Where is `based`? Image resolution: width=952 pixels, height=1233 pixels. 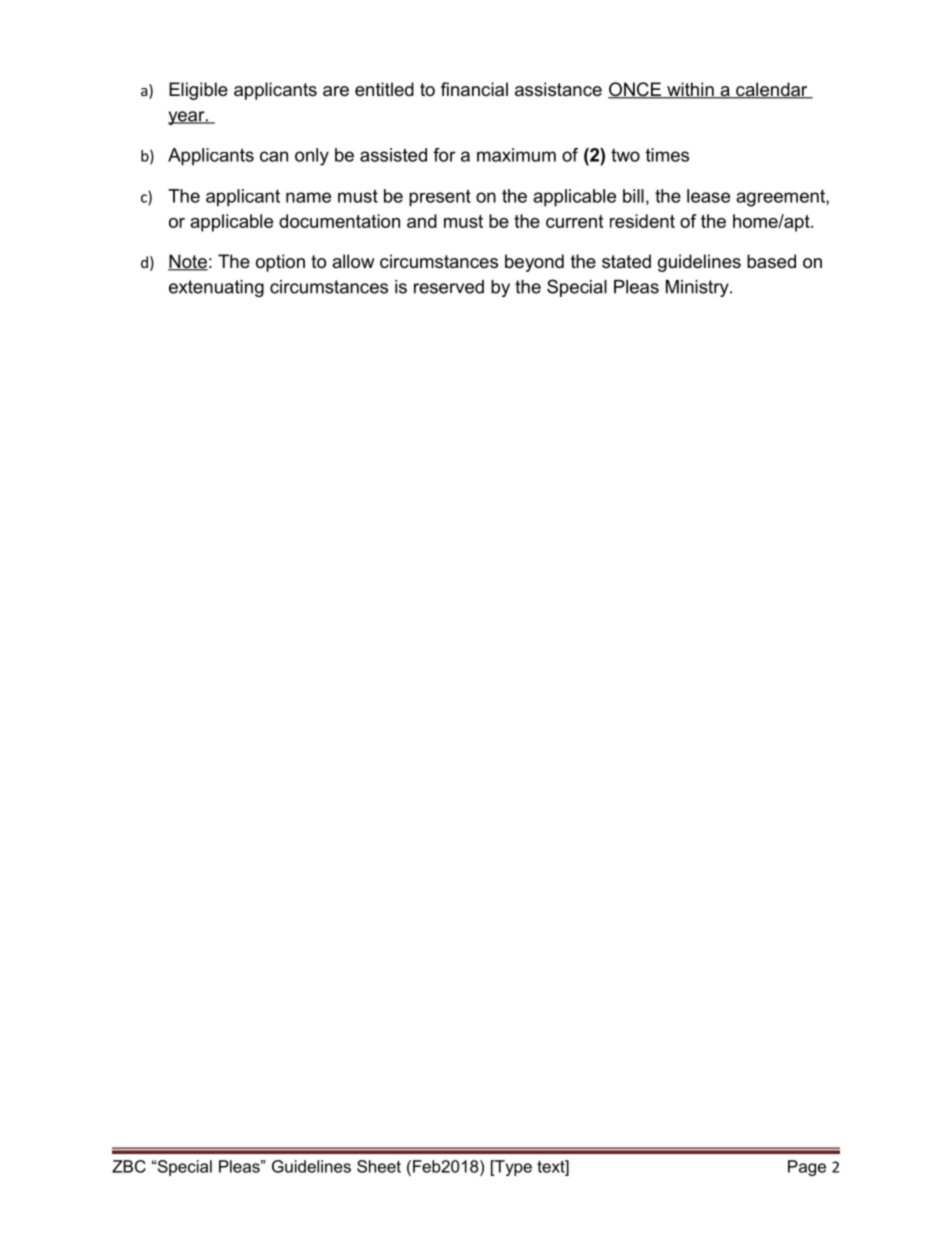
based is located at coordinates (771, 261).
